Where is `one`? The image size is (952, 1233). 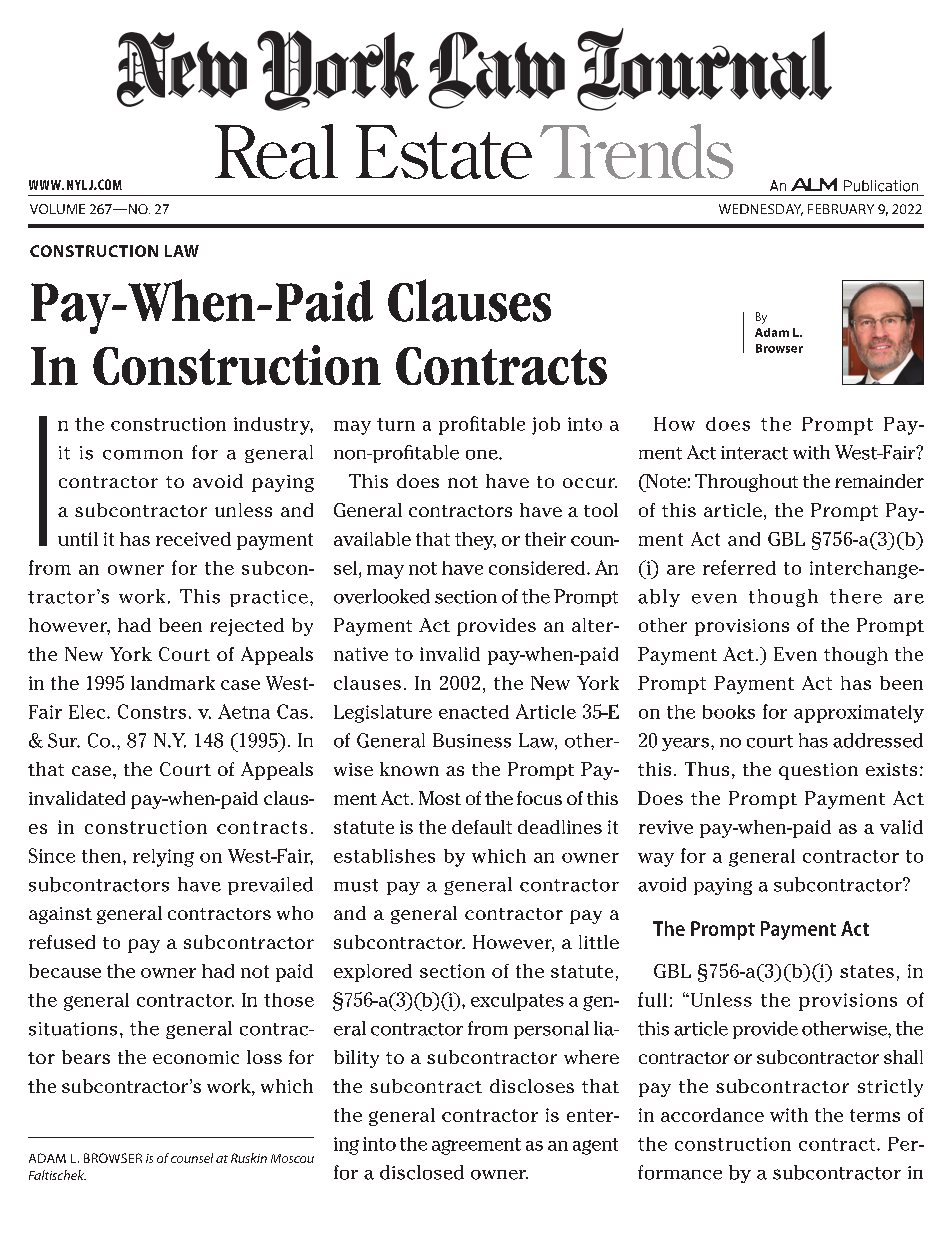 one is located at coordinates (483, 455).
